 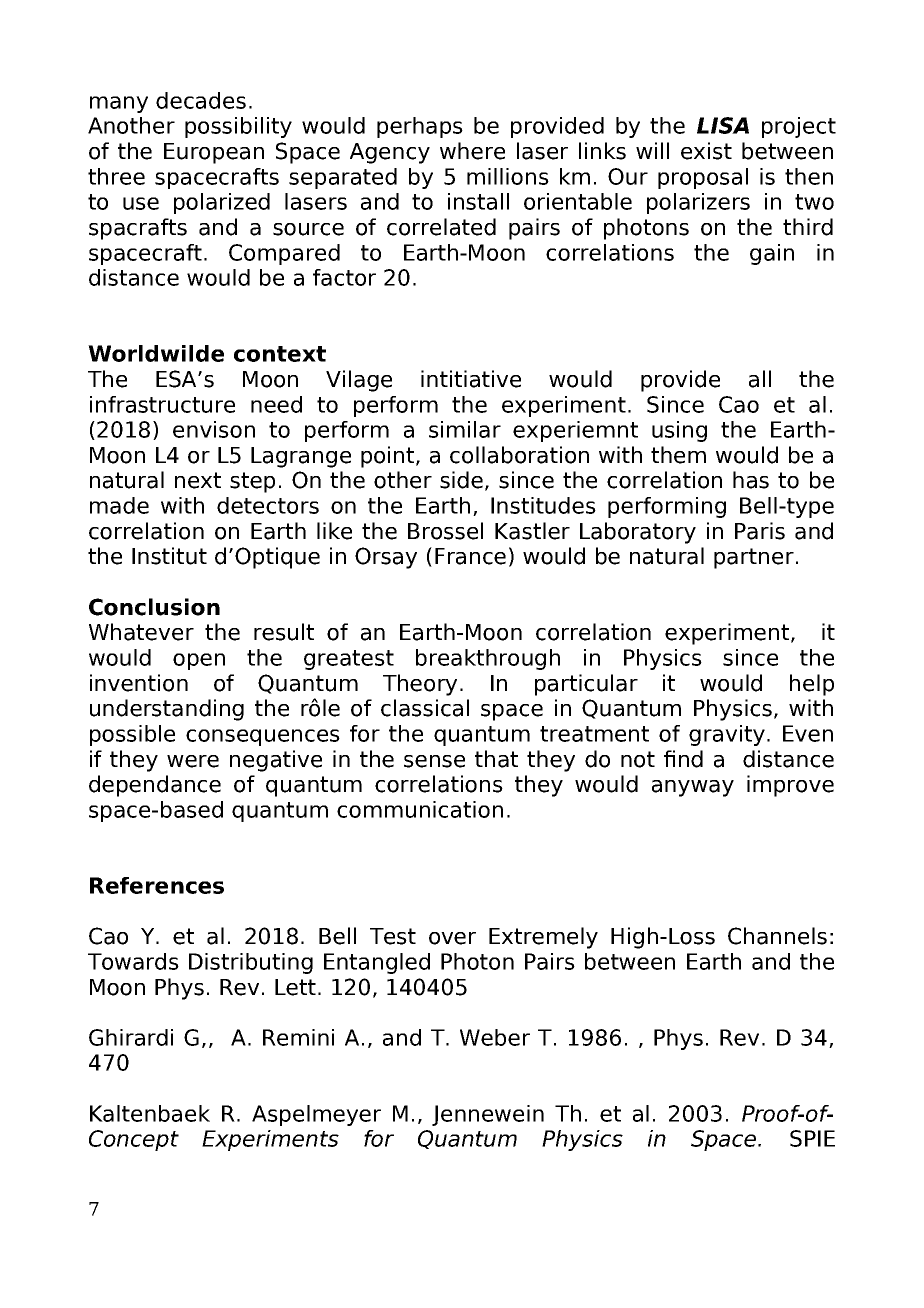 What do you see at coordinates (723, 125) in the screenshot?
I see `LISA` at bounding box center [723, 125].
